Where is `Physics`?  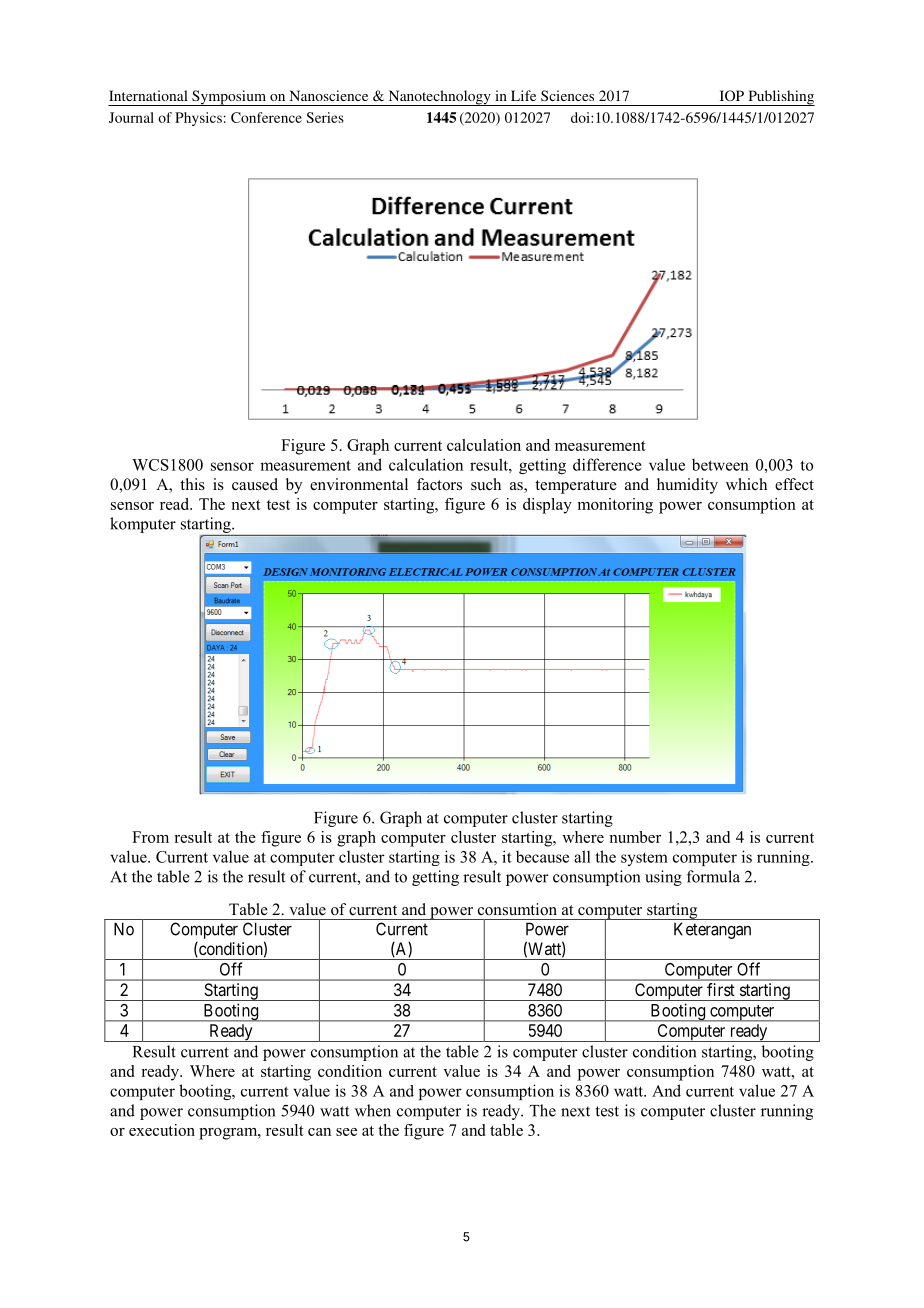 Physics is located at coordinates (198, 119).
